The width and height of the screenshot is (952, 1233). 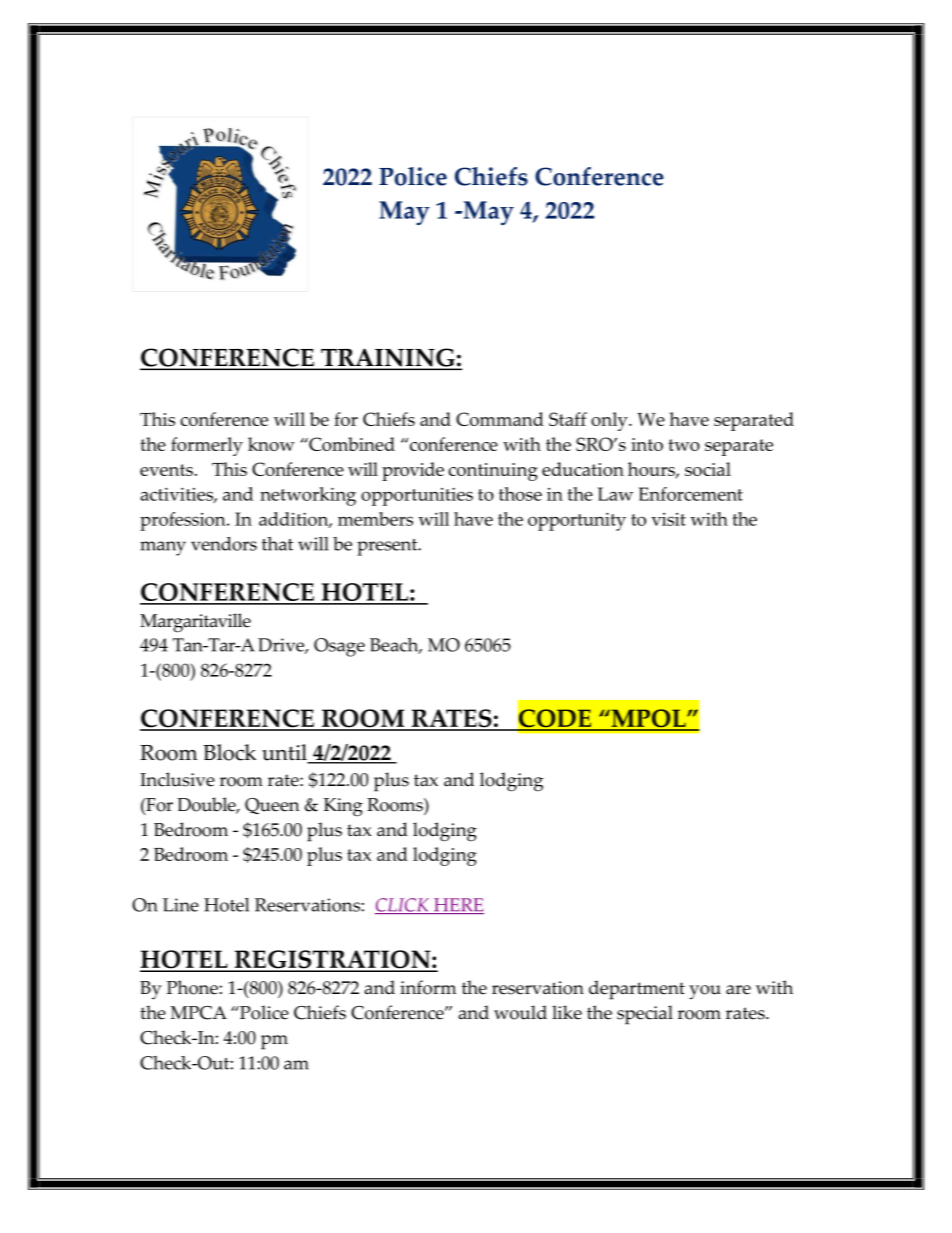 What do you see at coordinates (668, 519) in the screenshot?
I see `visit` at bounding box center [668, 519].
